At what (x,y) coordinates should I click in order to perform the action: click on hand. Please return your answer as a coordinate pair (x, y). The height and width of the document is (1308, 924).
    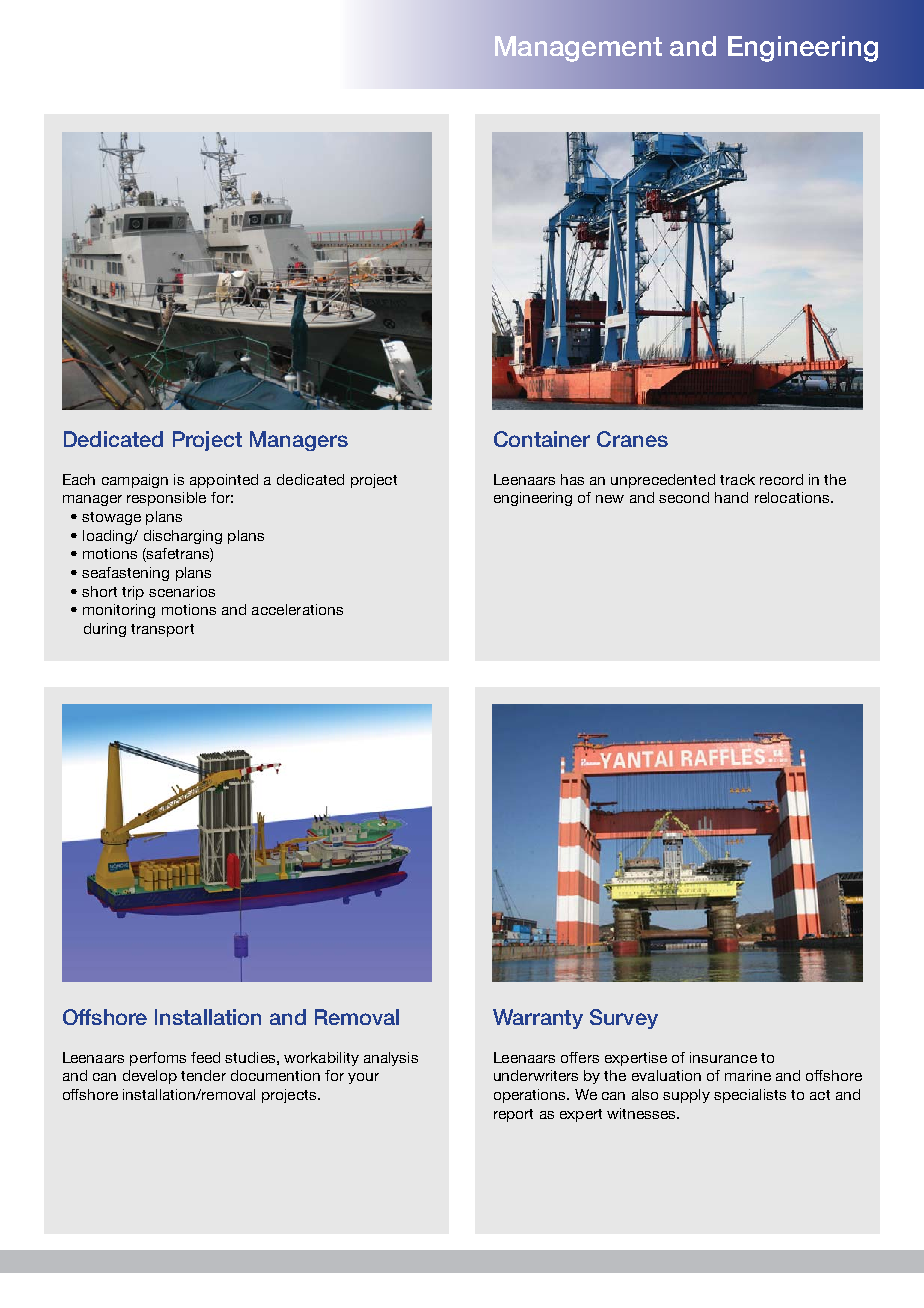
    Looking at the image, I should click on (731, 497).
